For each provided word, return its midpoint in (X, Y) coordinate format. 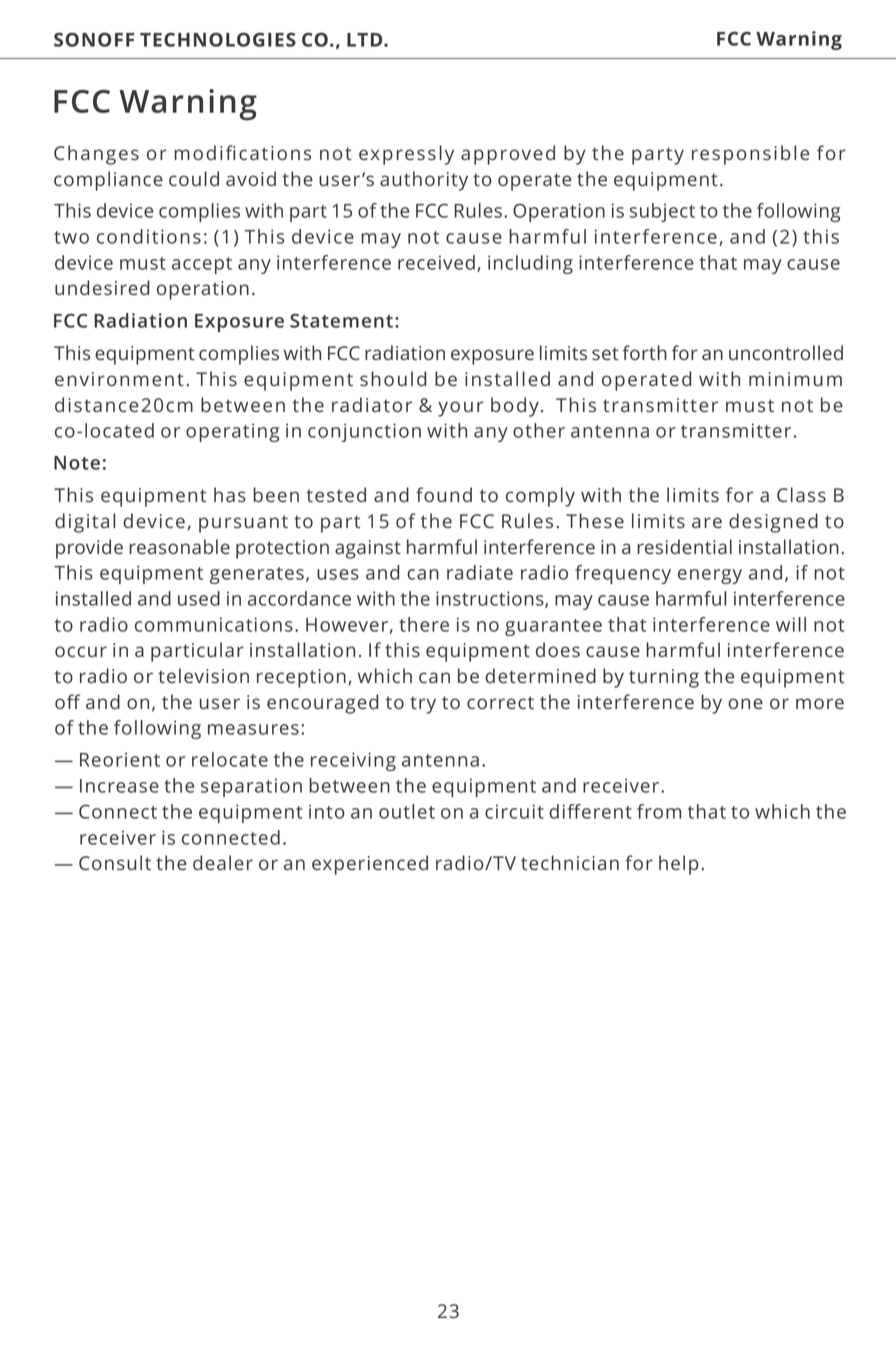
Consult (115, 862)
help (679, 865)
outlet (407, 811)
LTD (366, 40)
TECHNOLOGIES (218, 39)
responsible (750, 155)
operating (232, 432)
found (444, 494)
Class (801, 494)
